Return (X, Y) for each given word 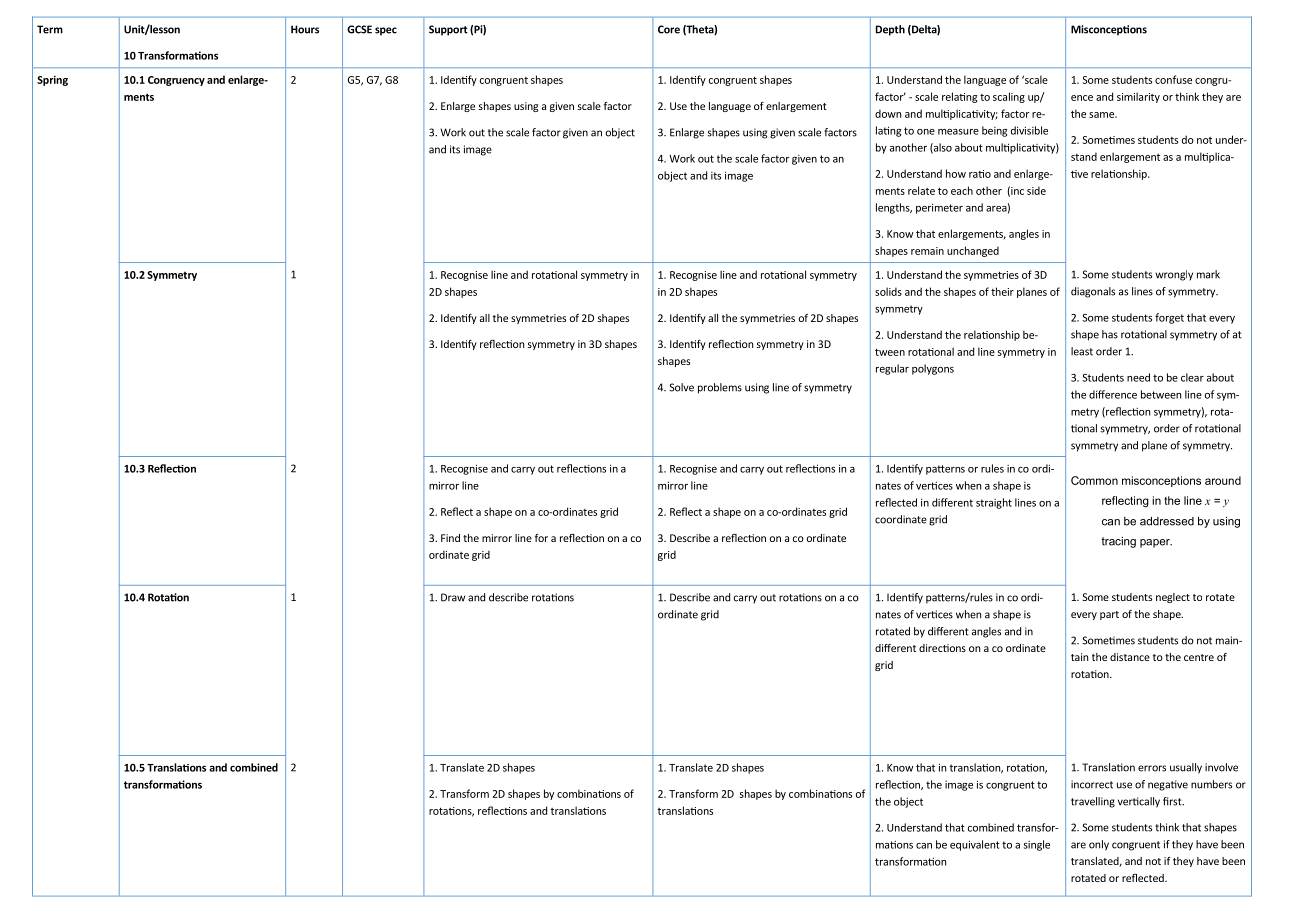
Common (1094, 480)
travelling (1093, 802)
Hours (305, 29)
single (1037, 845)
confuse (1173, 79)
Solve (681, 387)
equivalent (975, 845)
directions (942, 648)
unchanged (973, 251)
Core (669, 29)
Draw (453, 597)
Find (450, 538)
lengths (894, 208)
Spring (52, 81)
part (1109, 615)
